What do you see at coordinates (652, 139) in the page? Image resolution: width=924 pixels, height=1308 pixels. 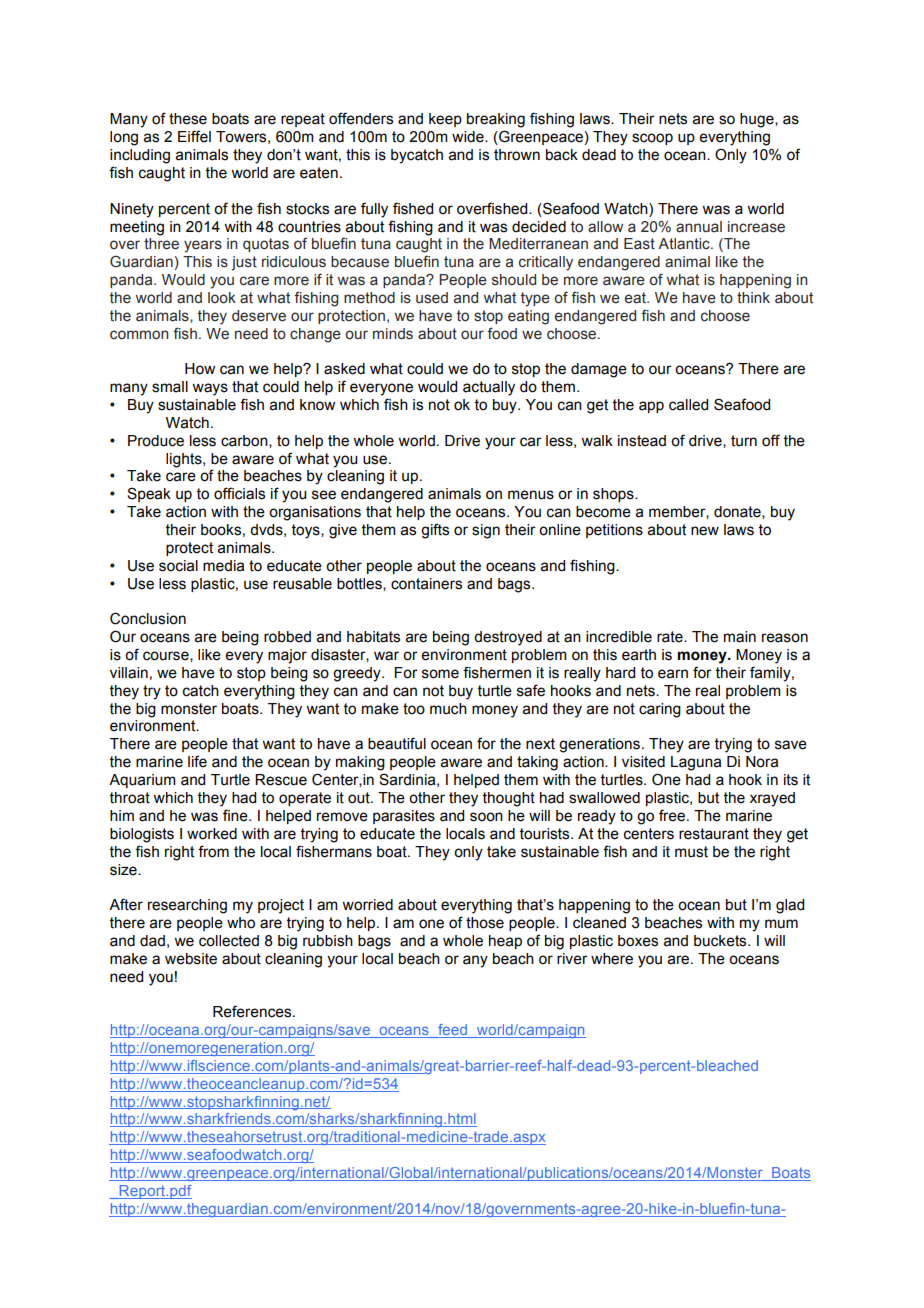 I see `scoop` at bounding box center [652, 139].
